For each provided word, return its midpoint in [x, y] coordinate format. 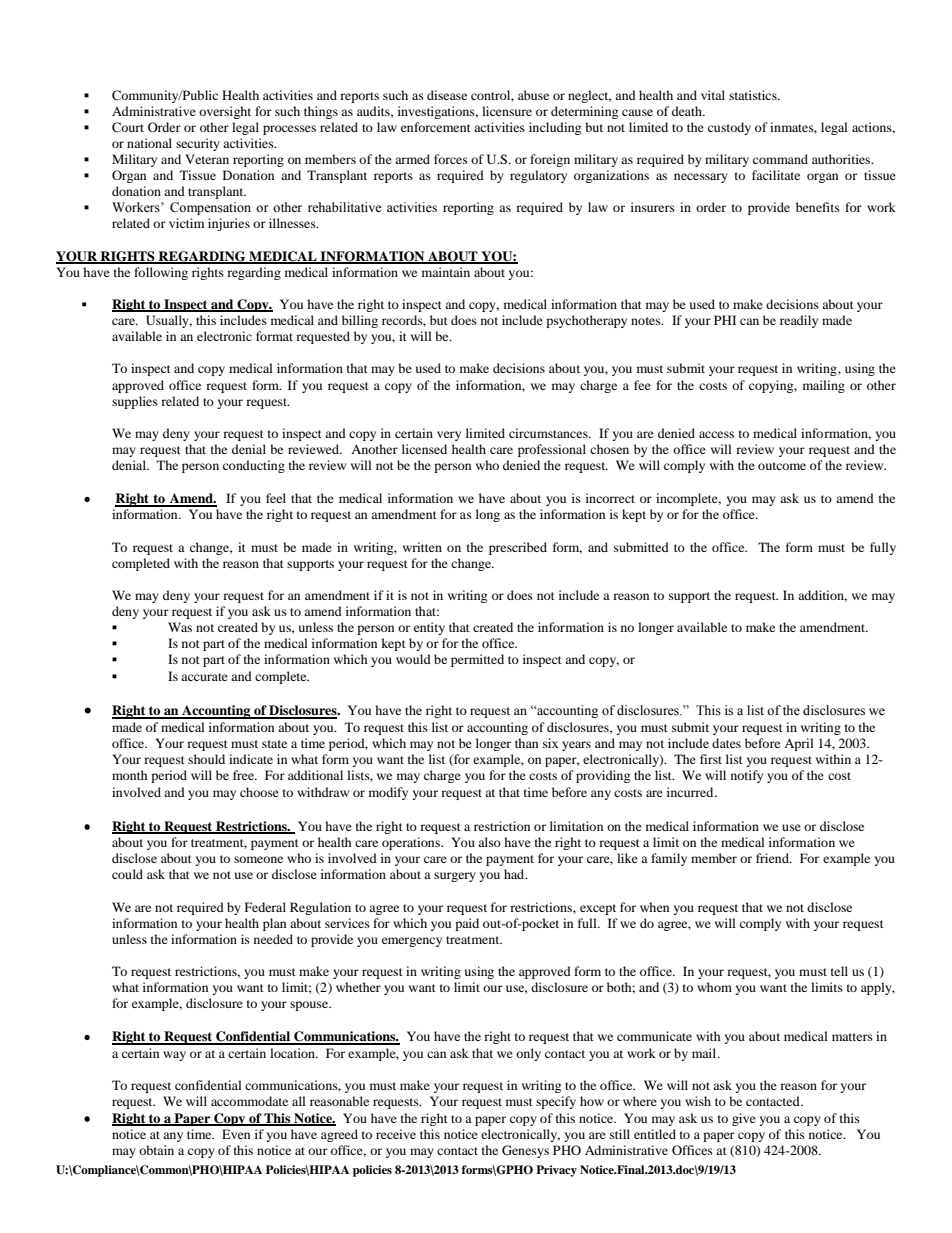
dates [726, 743]
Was [180, 627]
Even [236, 1134]
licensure [507, 111]
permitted [477, 660]
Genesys [525, 1151]
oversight [225, 112]
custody [729, 128]
